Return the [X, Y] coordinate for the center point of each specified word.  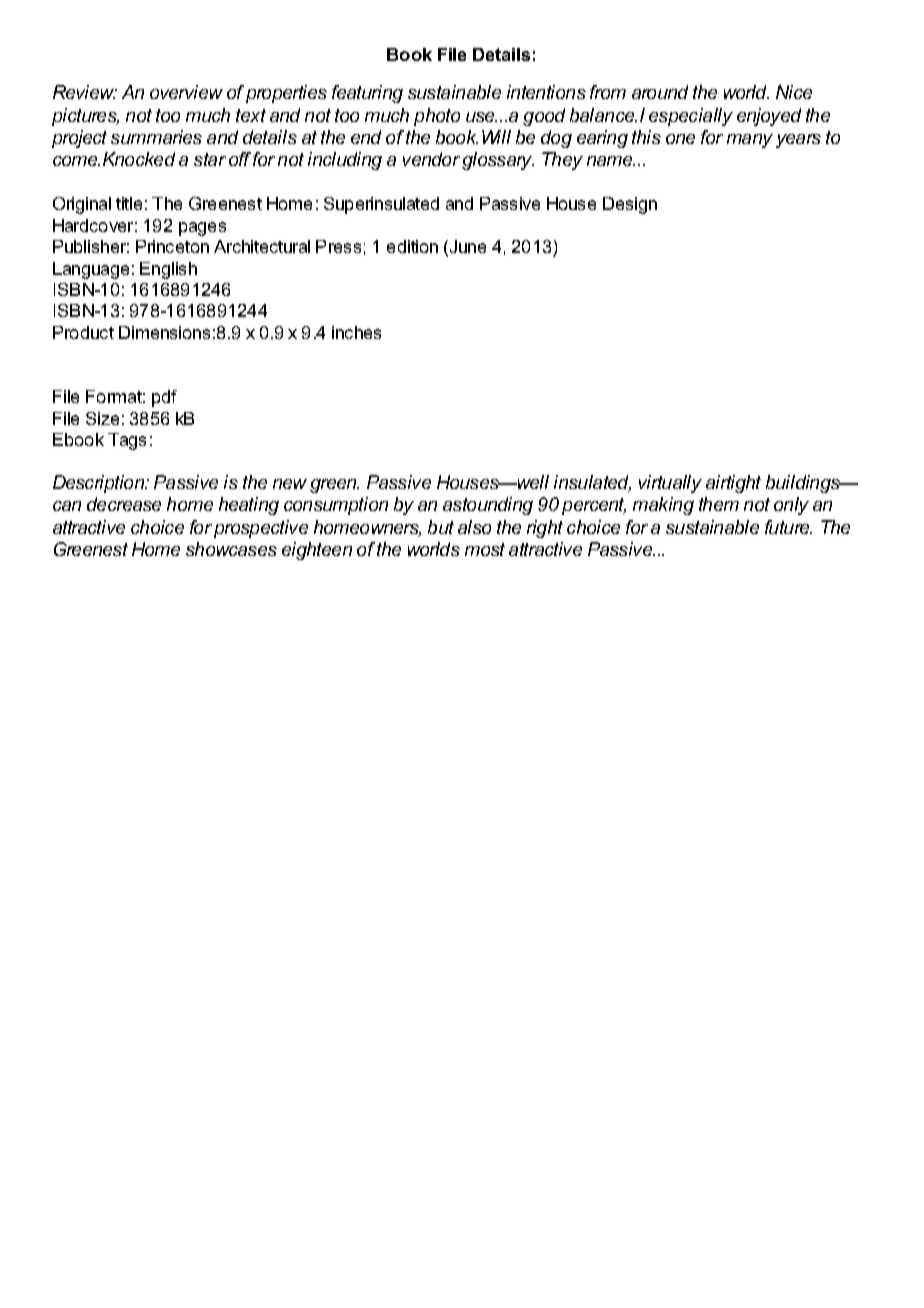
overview [186, 92]
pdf [164, 398]
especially [691, 117]
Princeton [172, 246]
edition [412, 246]
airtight [733, 484]
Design [630, 205]
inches [356, 332]
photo [437, 117]
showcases [231, 549]
